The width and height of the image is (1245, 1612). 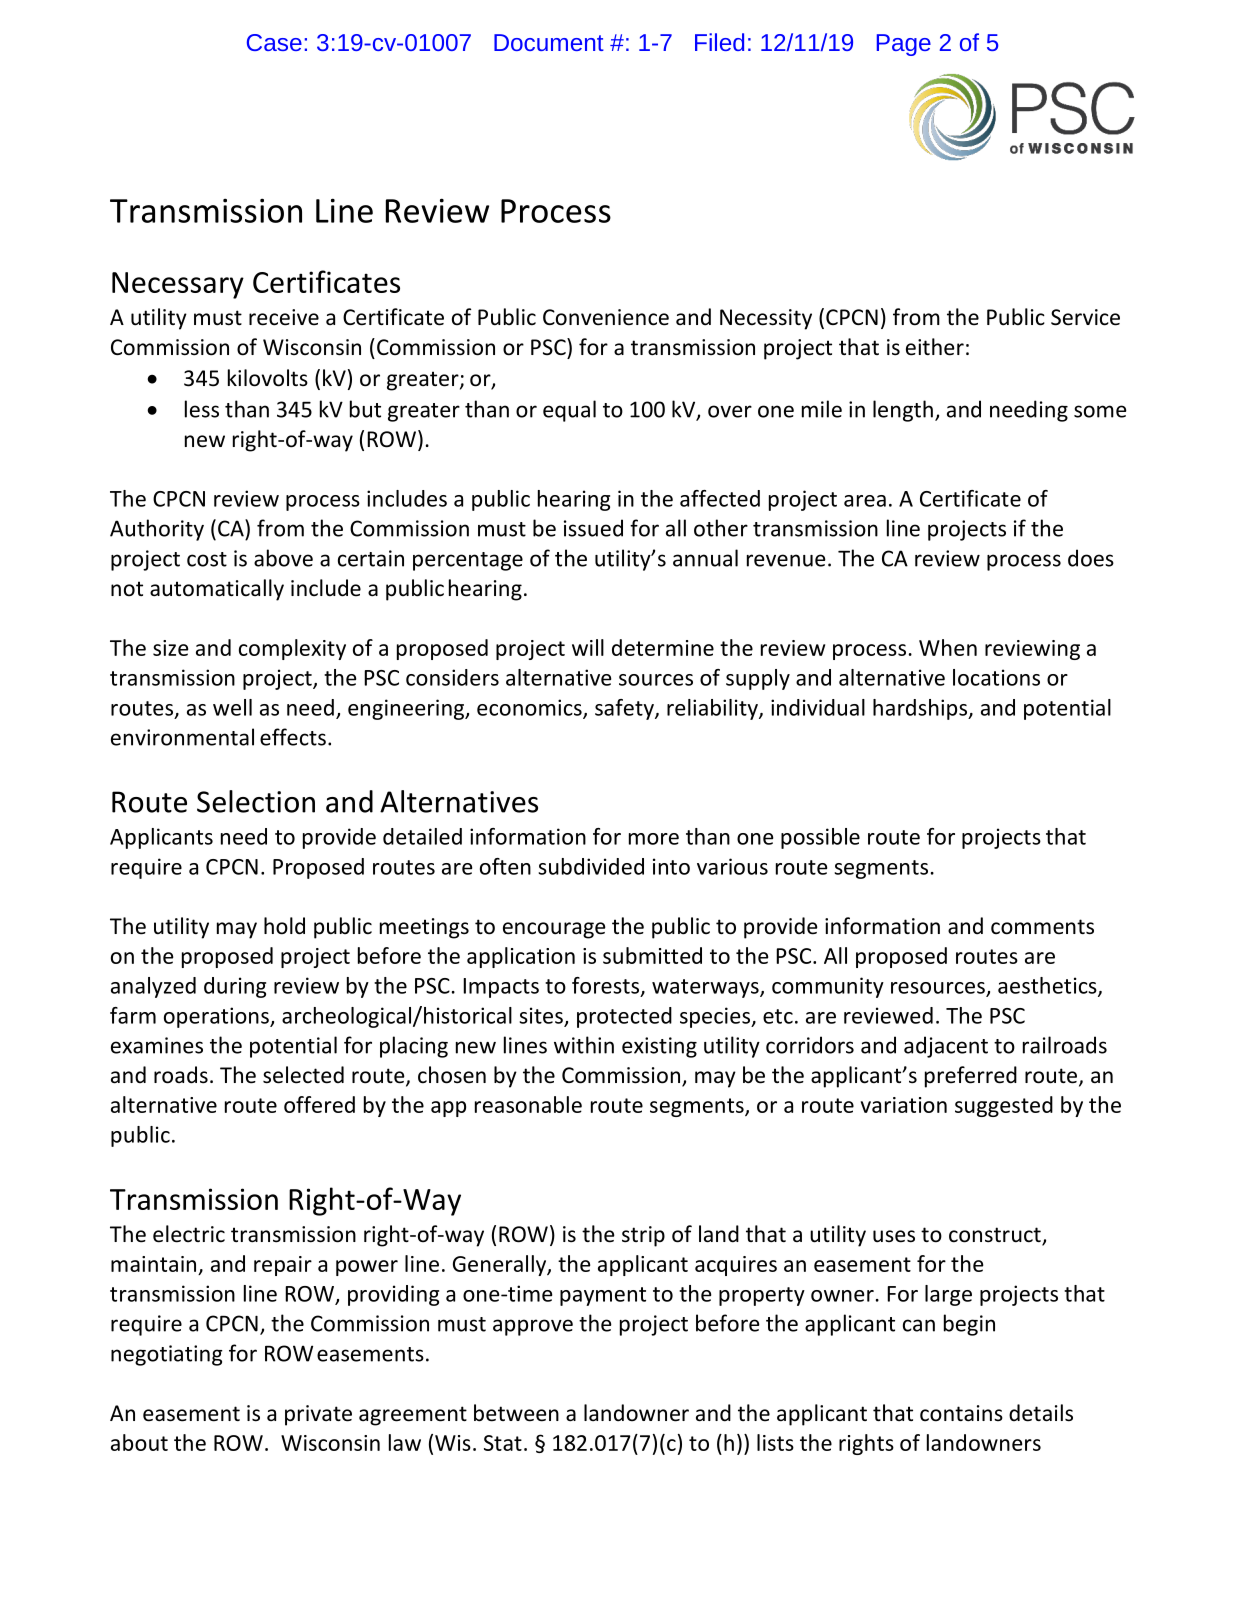 What do you see at coordinates (625, 709) in the image?
I see `safety` at bounding box center [625, 709].
